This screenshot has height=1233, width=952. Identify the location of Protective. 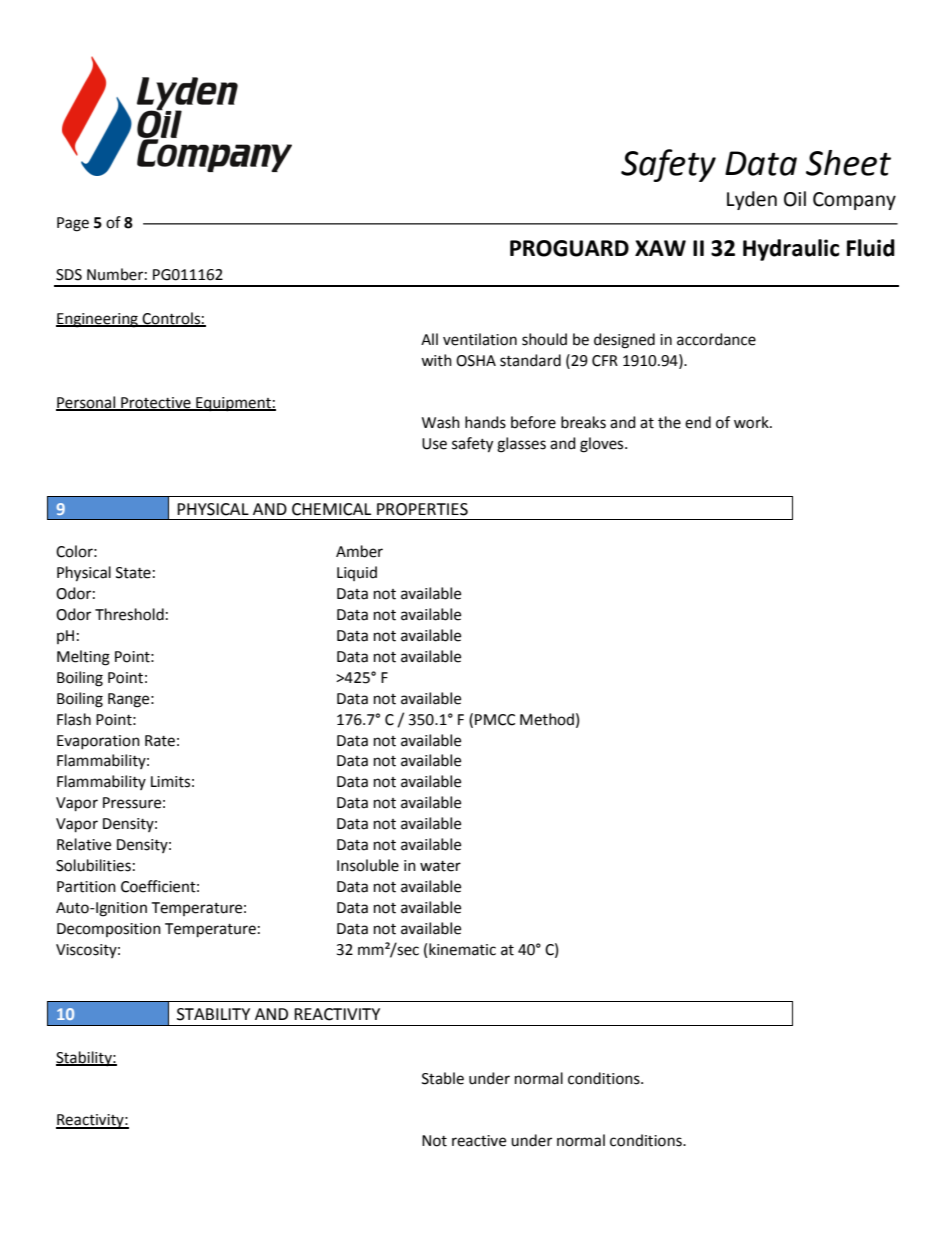
(156, 403).
